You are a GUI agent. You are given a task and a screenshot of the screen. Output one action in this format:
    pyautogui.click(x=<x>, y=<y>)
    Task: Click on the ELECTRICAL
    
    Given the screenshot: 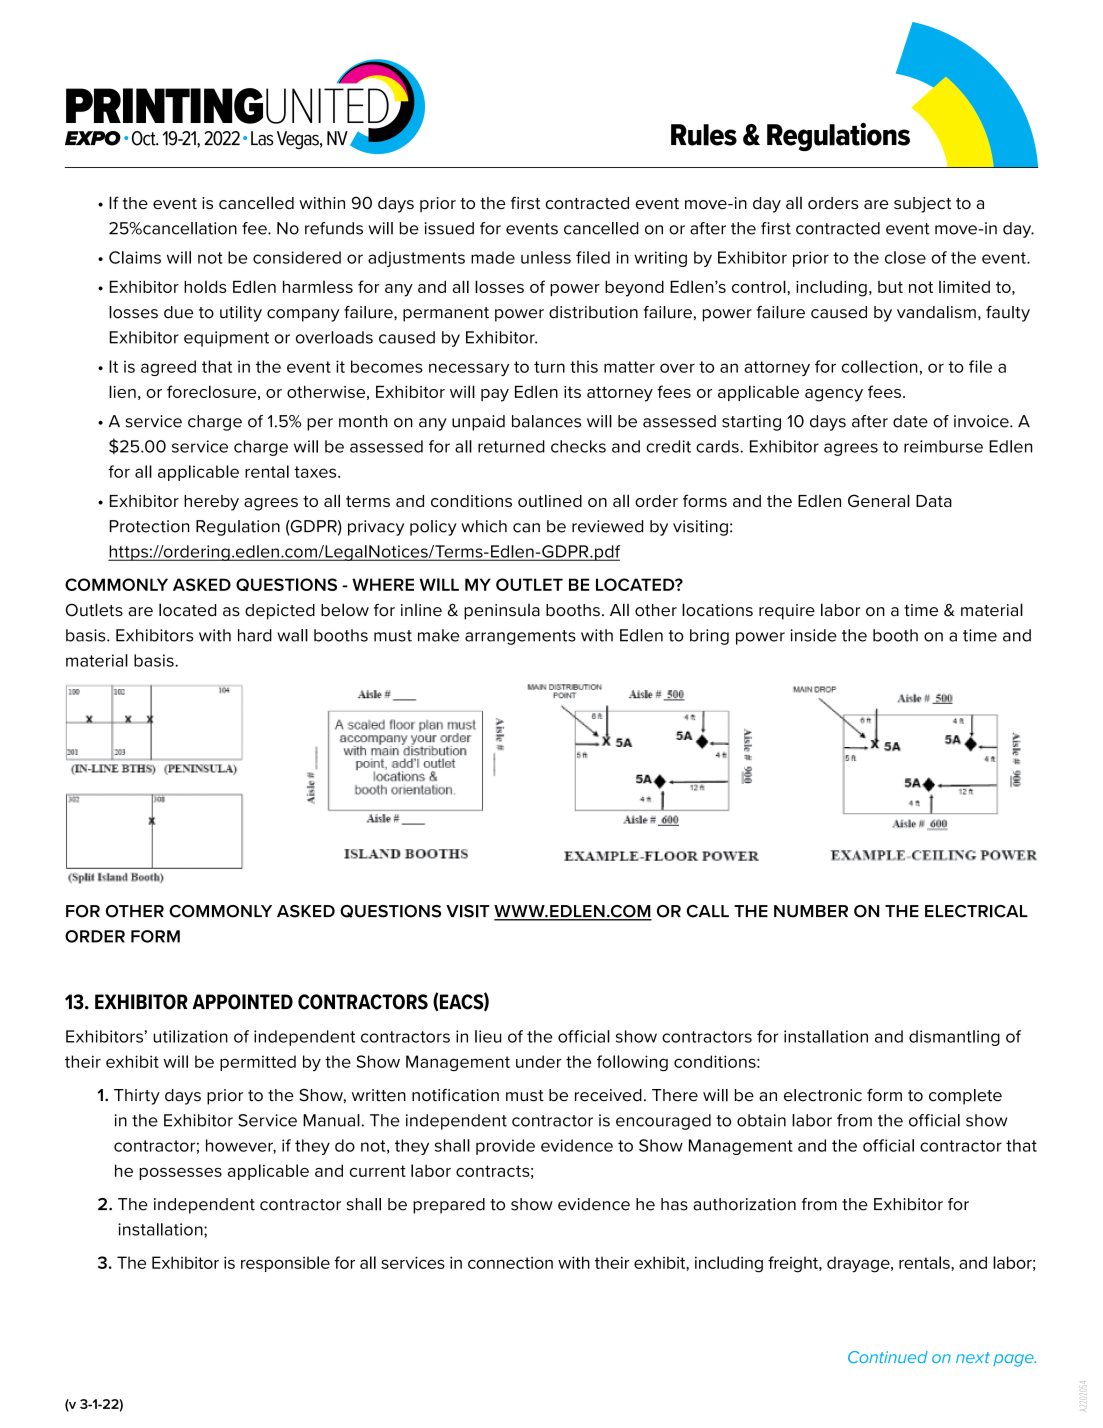 What is the action you would take?
    pyautogui.click(x=976, y=911)
